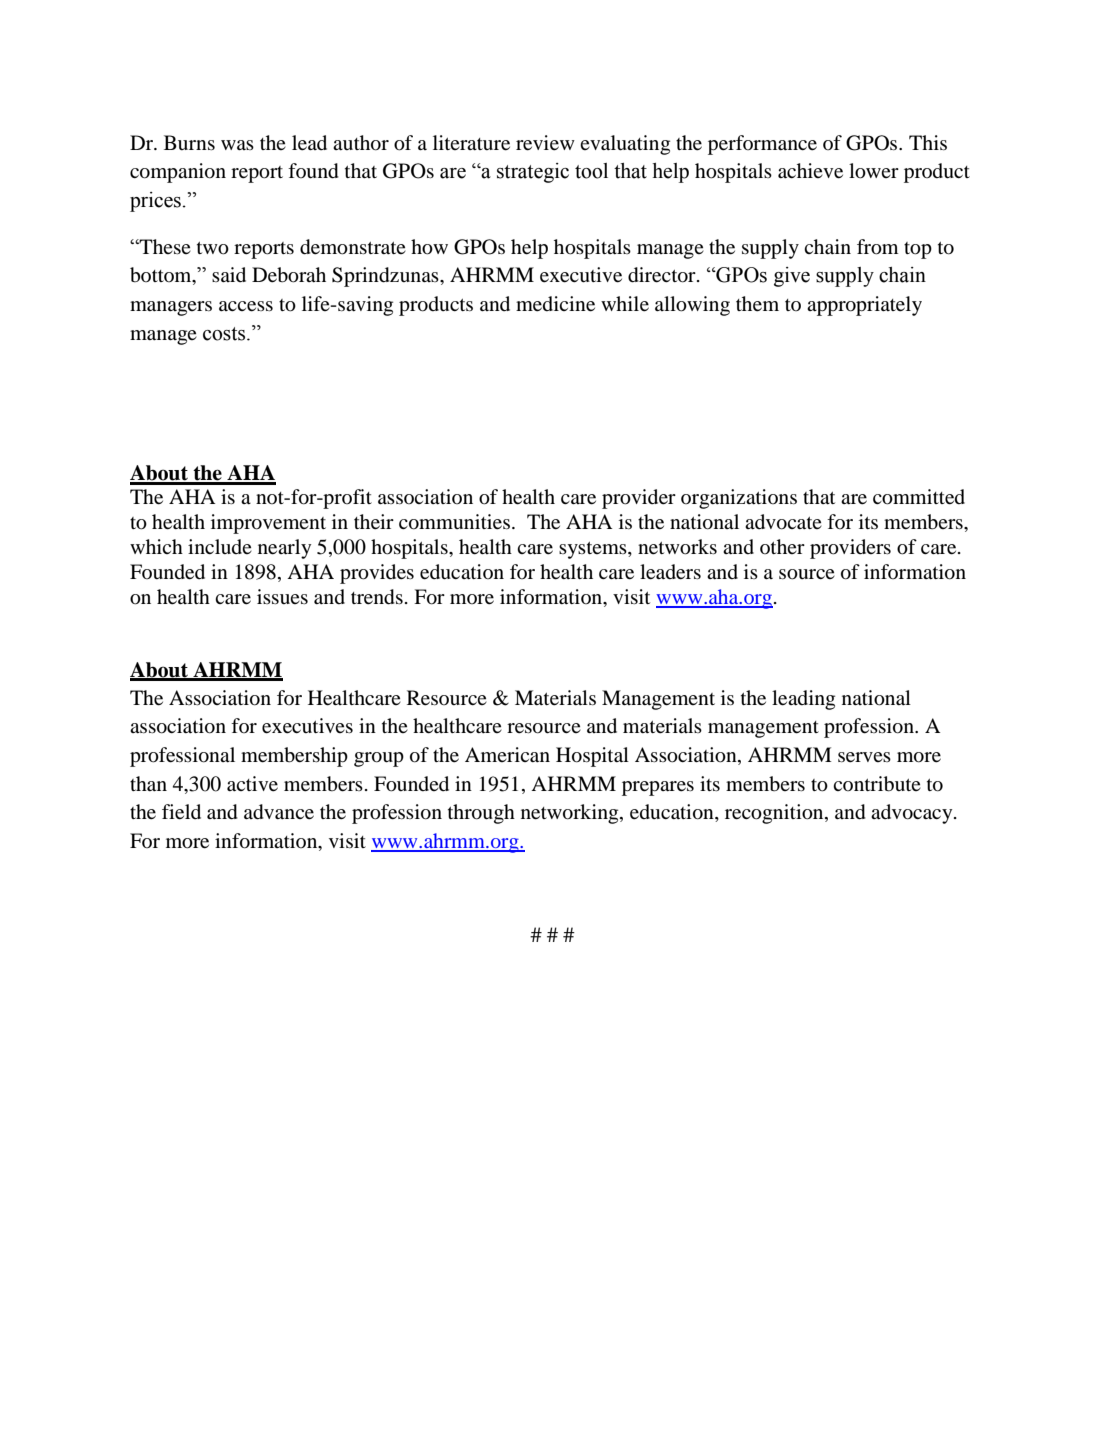 The width and height of the page is (1105, 1430). Describe the element at coordinates (594, 550) in the page. I see `systems` at that location.
